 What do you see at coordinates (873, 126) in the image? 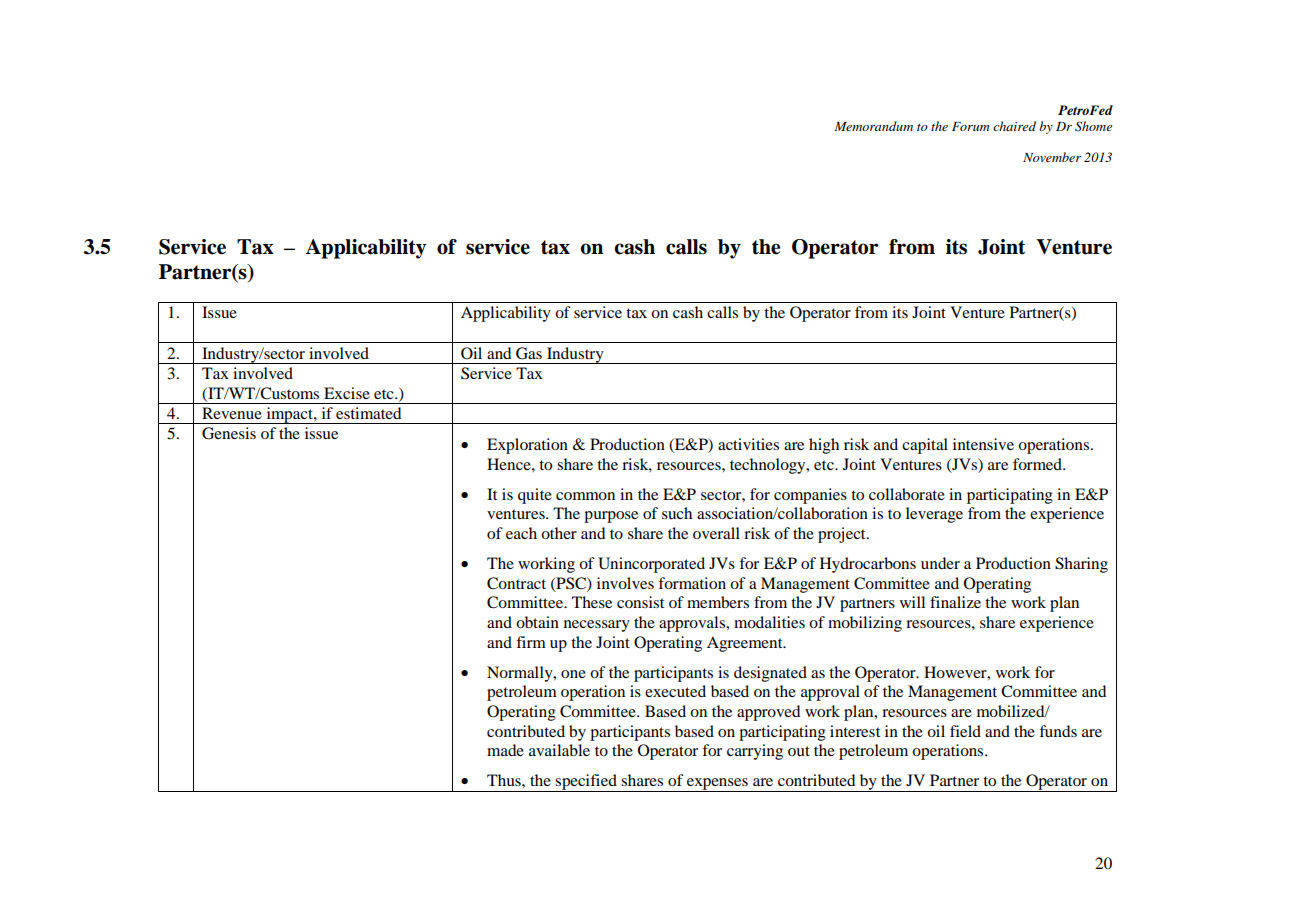
I see `Memorandum` at bounding box center [873, 126].
